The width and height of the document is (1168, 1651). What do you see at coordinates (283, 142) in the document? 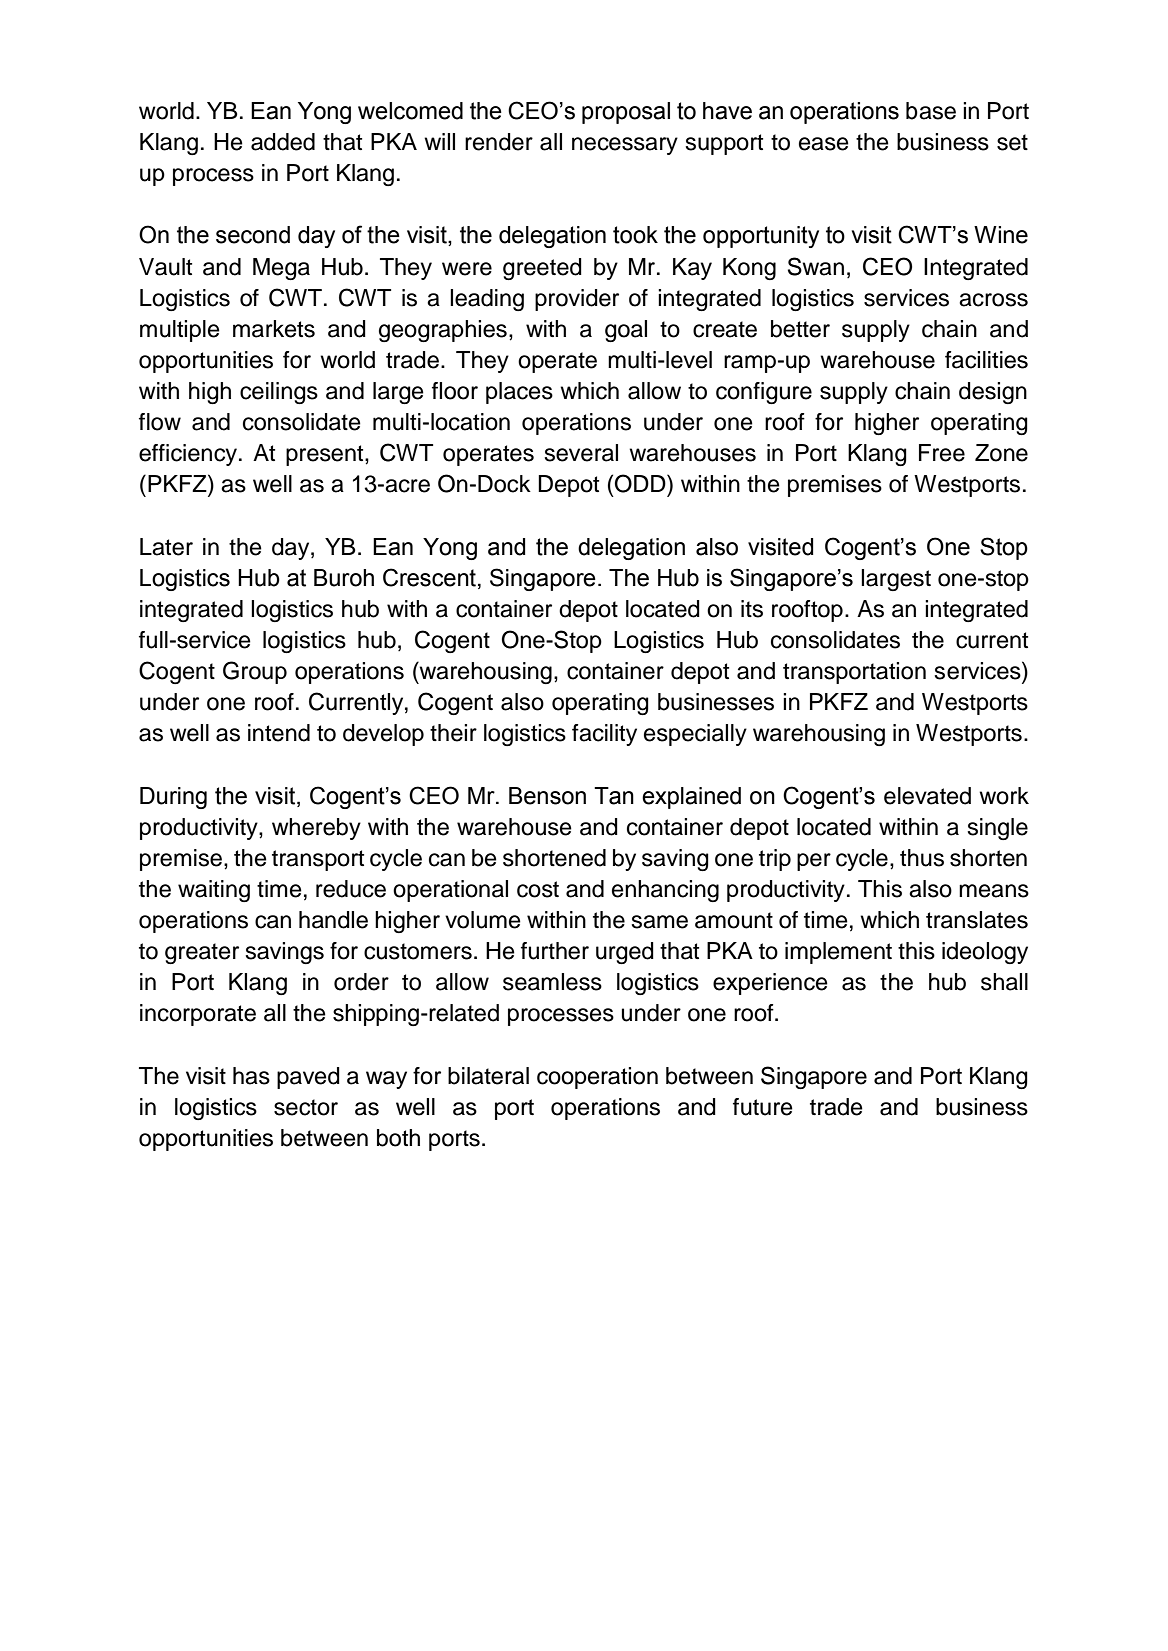
I see `added` at bounding box center [283, 142].
